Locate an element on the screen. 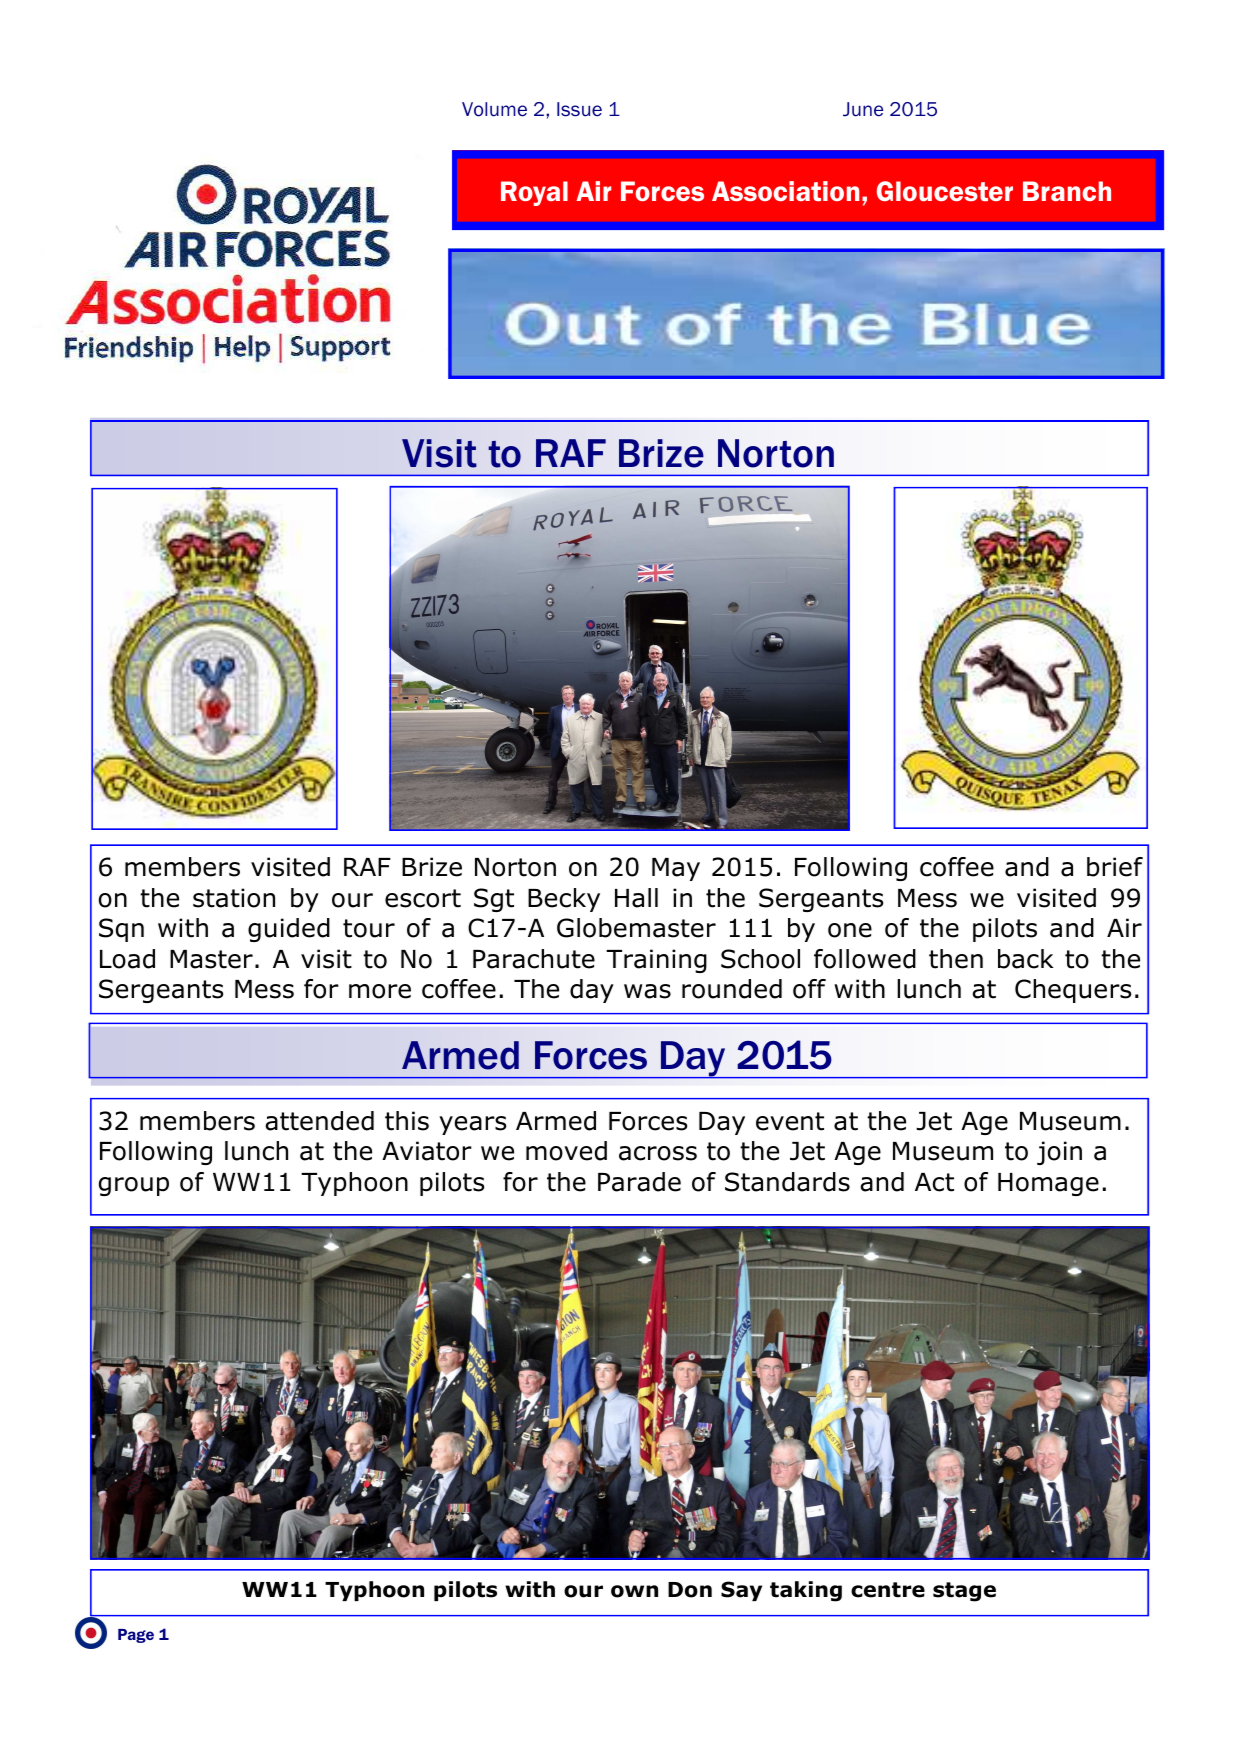 Image resolution: width=1238 pixels, height=1752 pixels. join is located at coordinates (1059, 1153).
